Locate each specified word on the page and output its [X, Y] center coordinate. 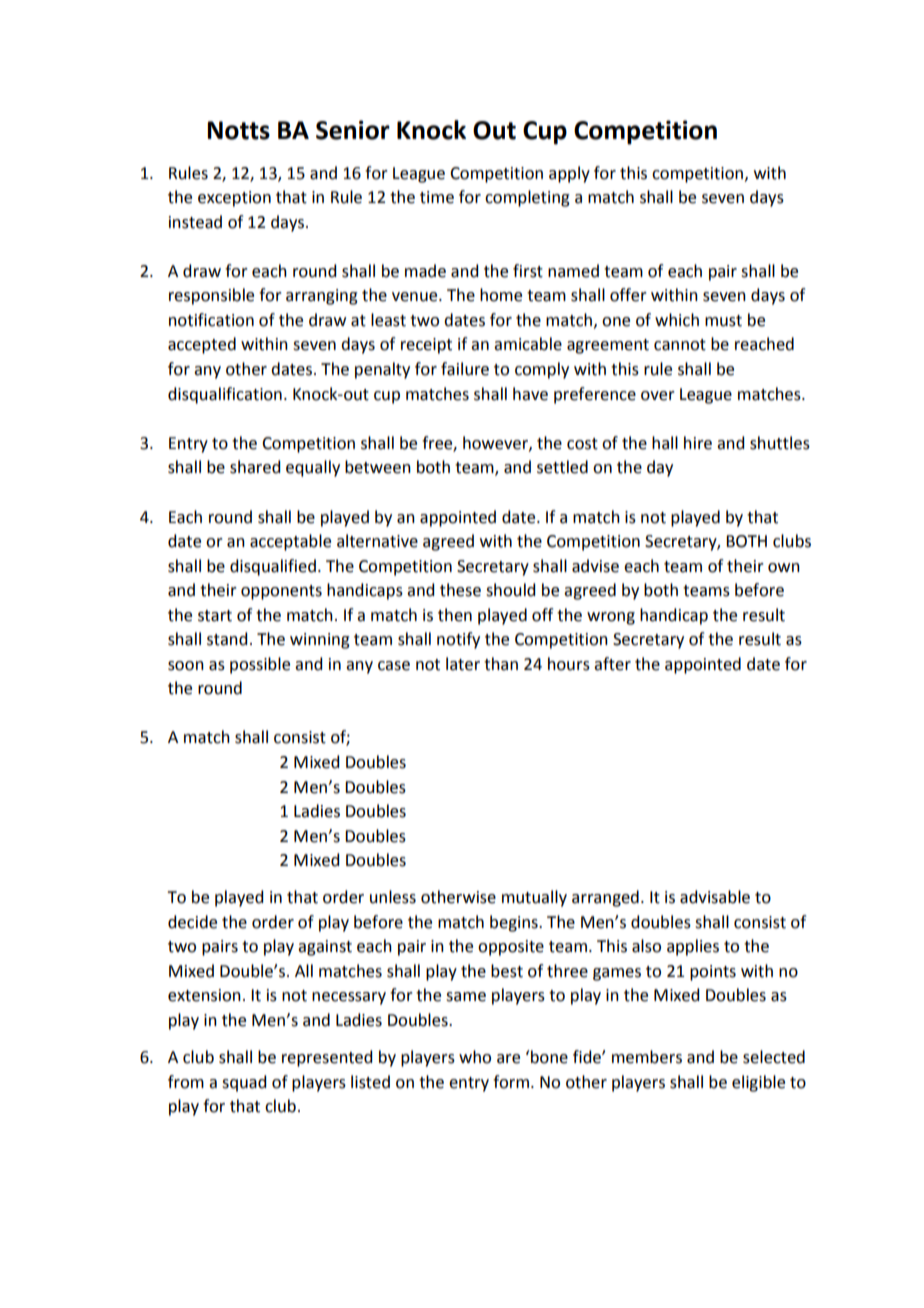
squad [244, 1083]
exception [234, 199]
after [612, 664]
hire [698, 443]
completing [527, 198]
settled [562, 467]
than [501, 664]
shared [255, 467]
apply [569, 174]
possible [260, 665]
